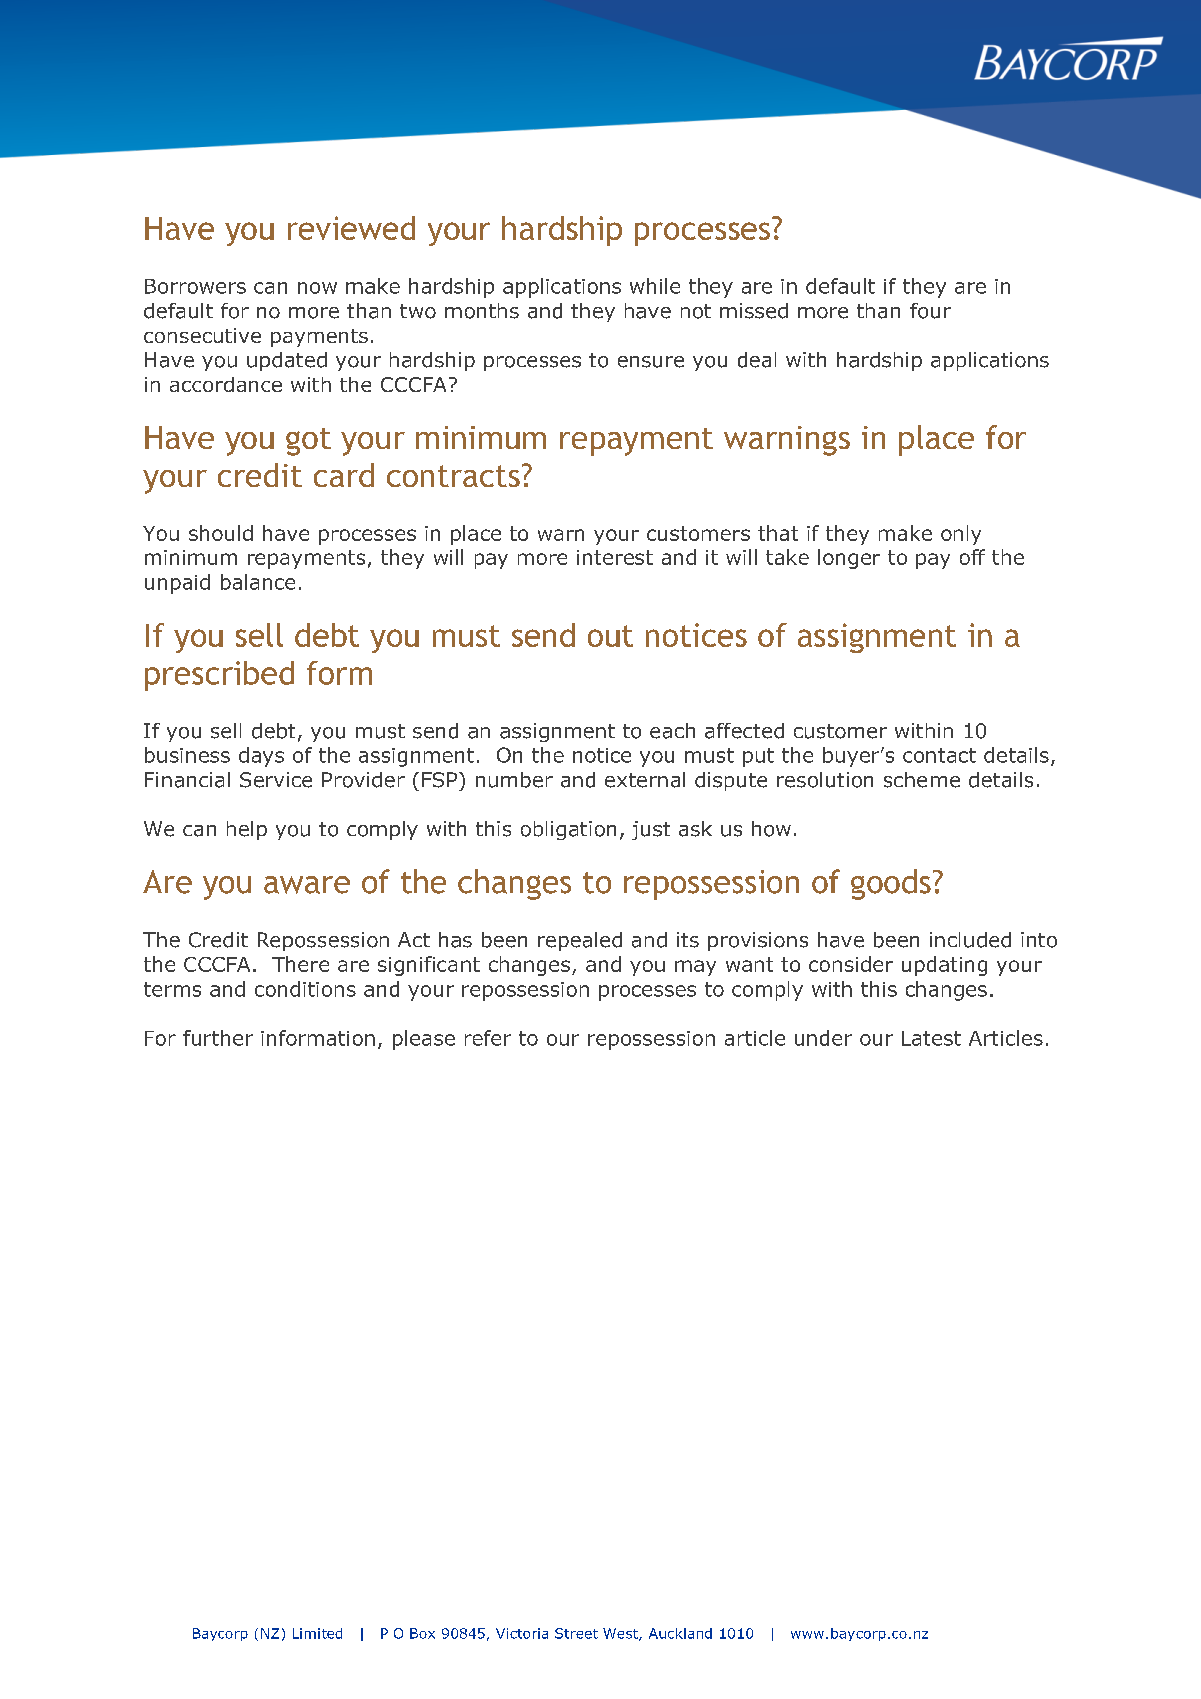 Image resolution: width=1201 pixels, height=1699 pixels. I want to click on now, so click(317, 288).
